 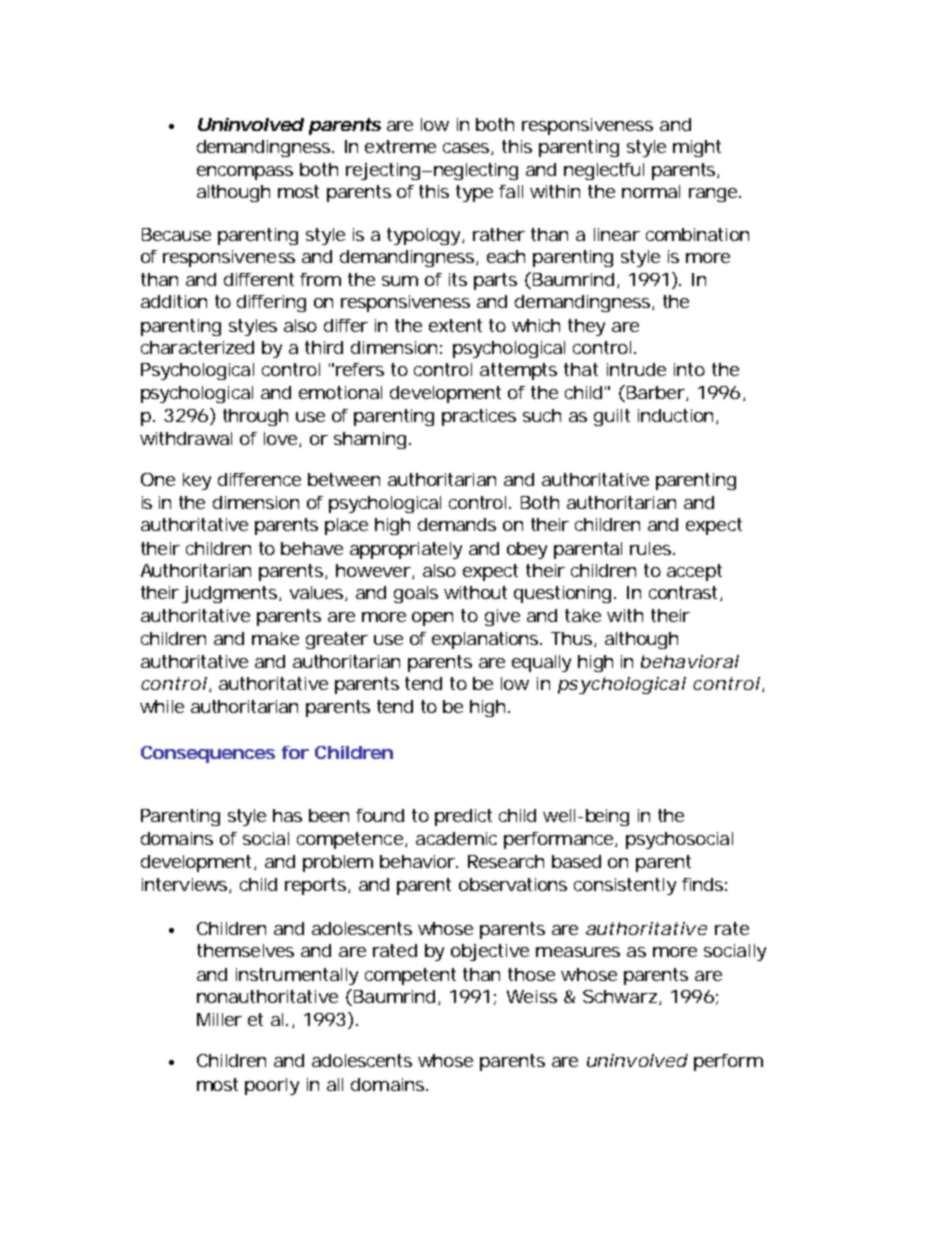 I want to click on practices, so click(x=479, y=417).
